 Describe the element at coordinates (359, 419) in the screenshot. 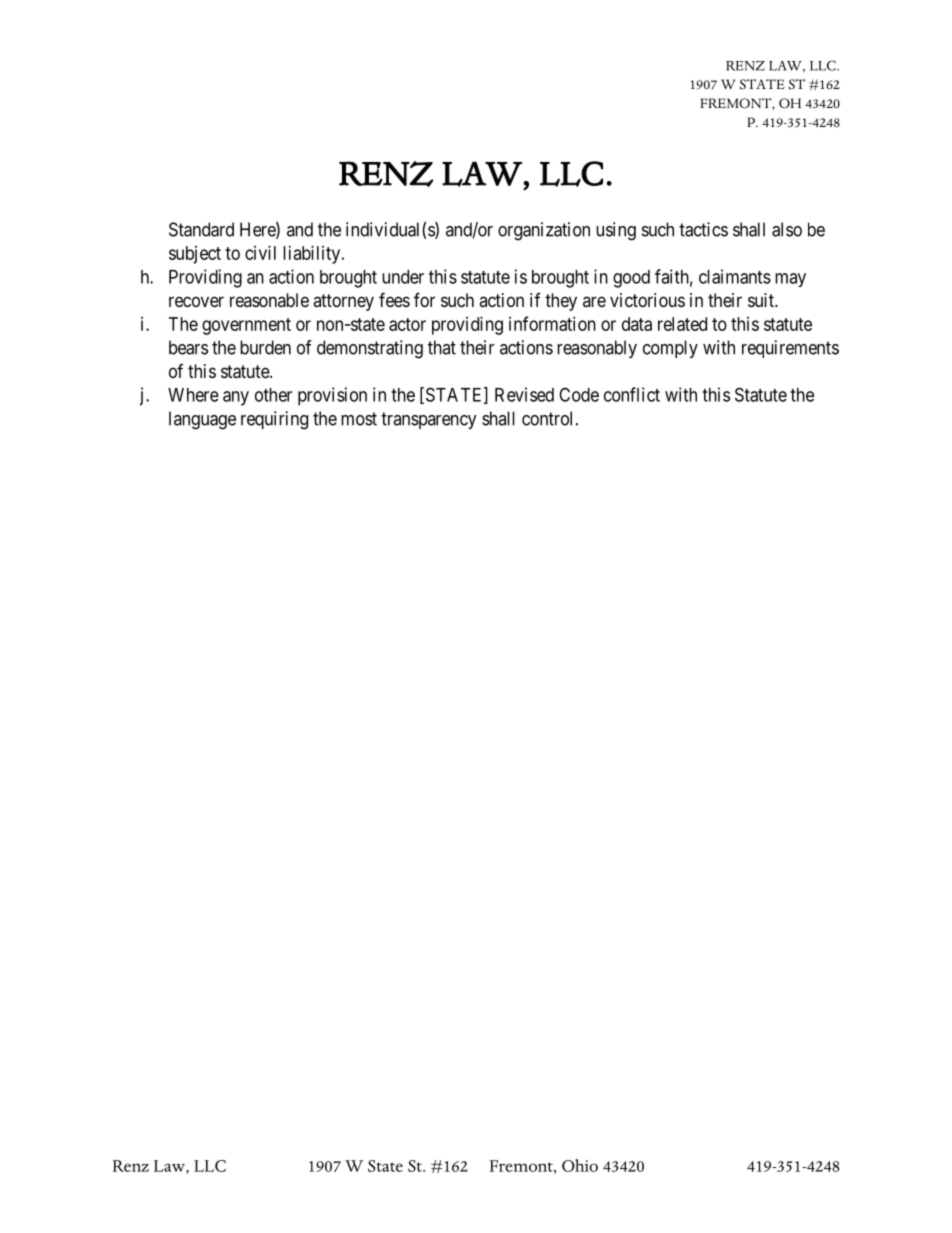

I see `most` at that location.
